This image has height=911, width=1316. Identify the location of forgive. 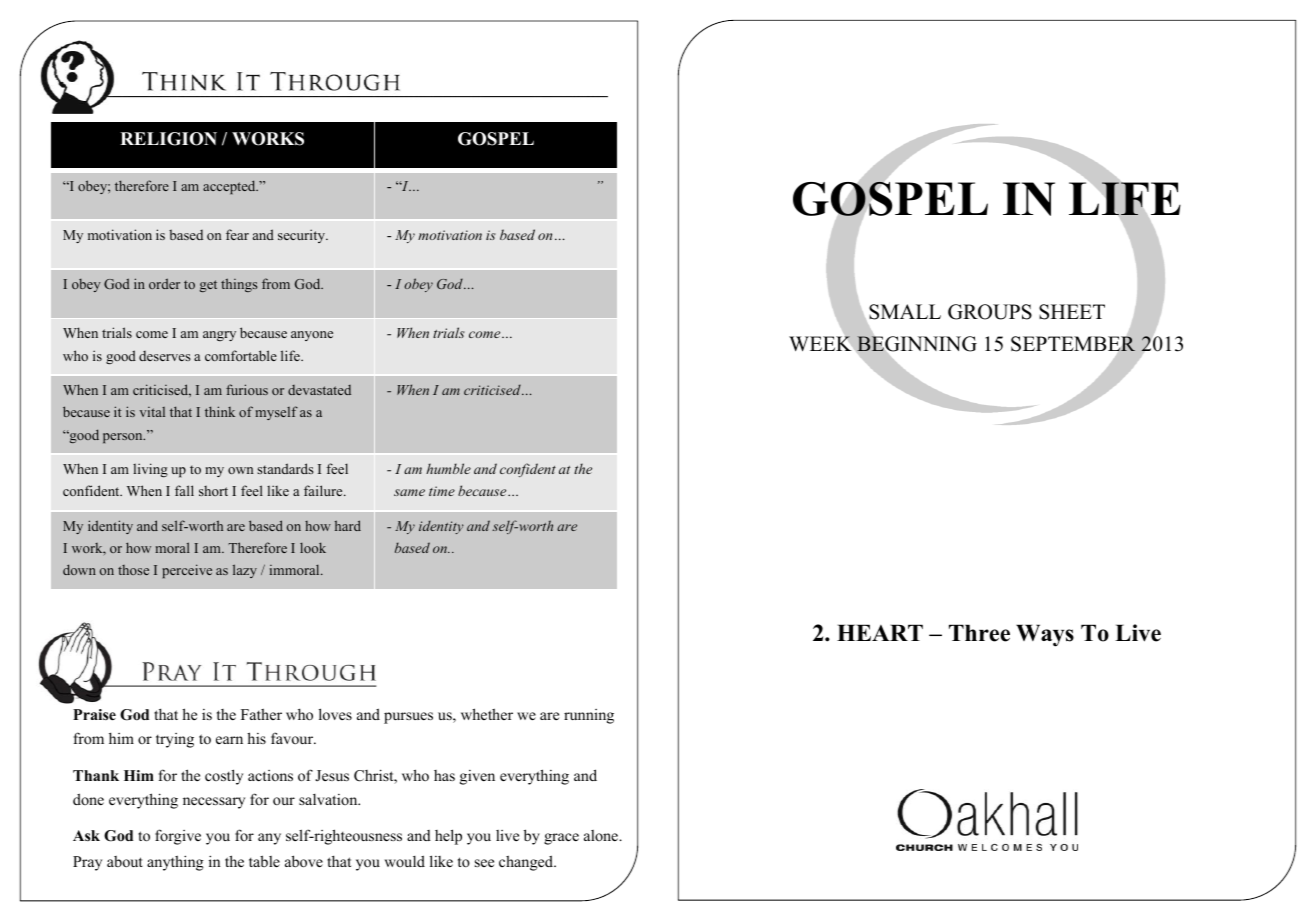
(178, 837).
